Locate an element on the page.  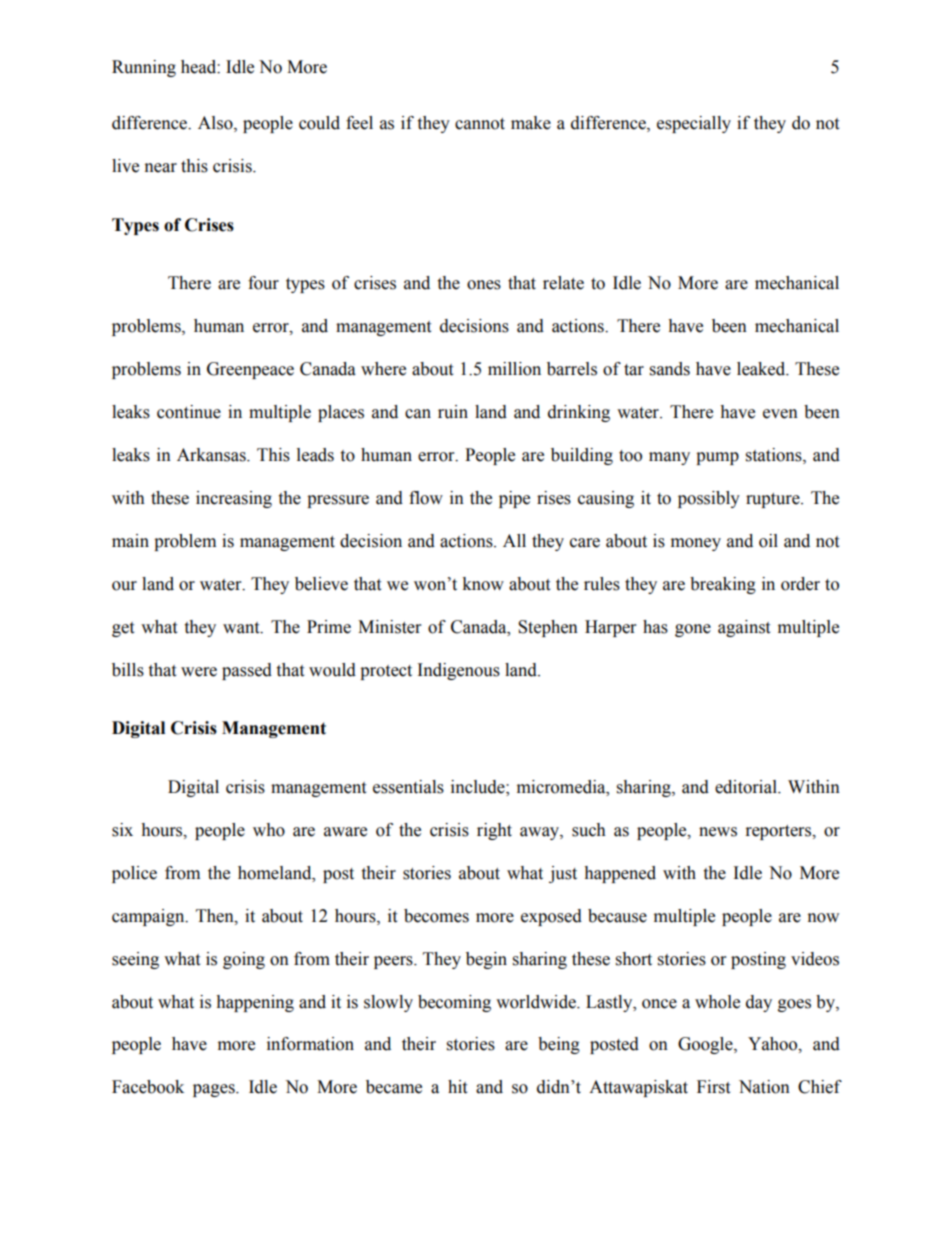
breaking is located at coordinates (723, 585).
